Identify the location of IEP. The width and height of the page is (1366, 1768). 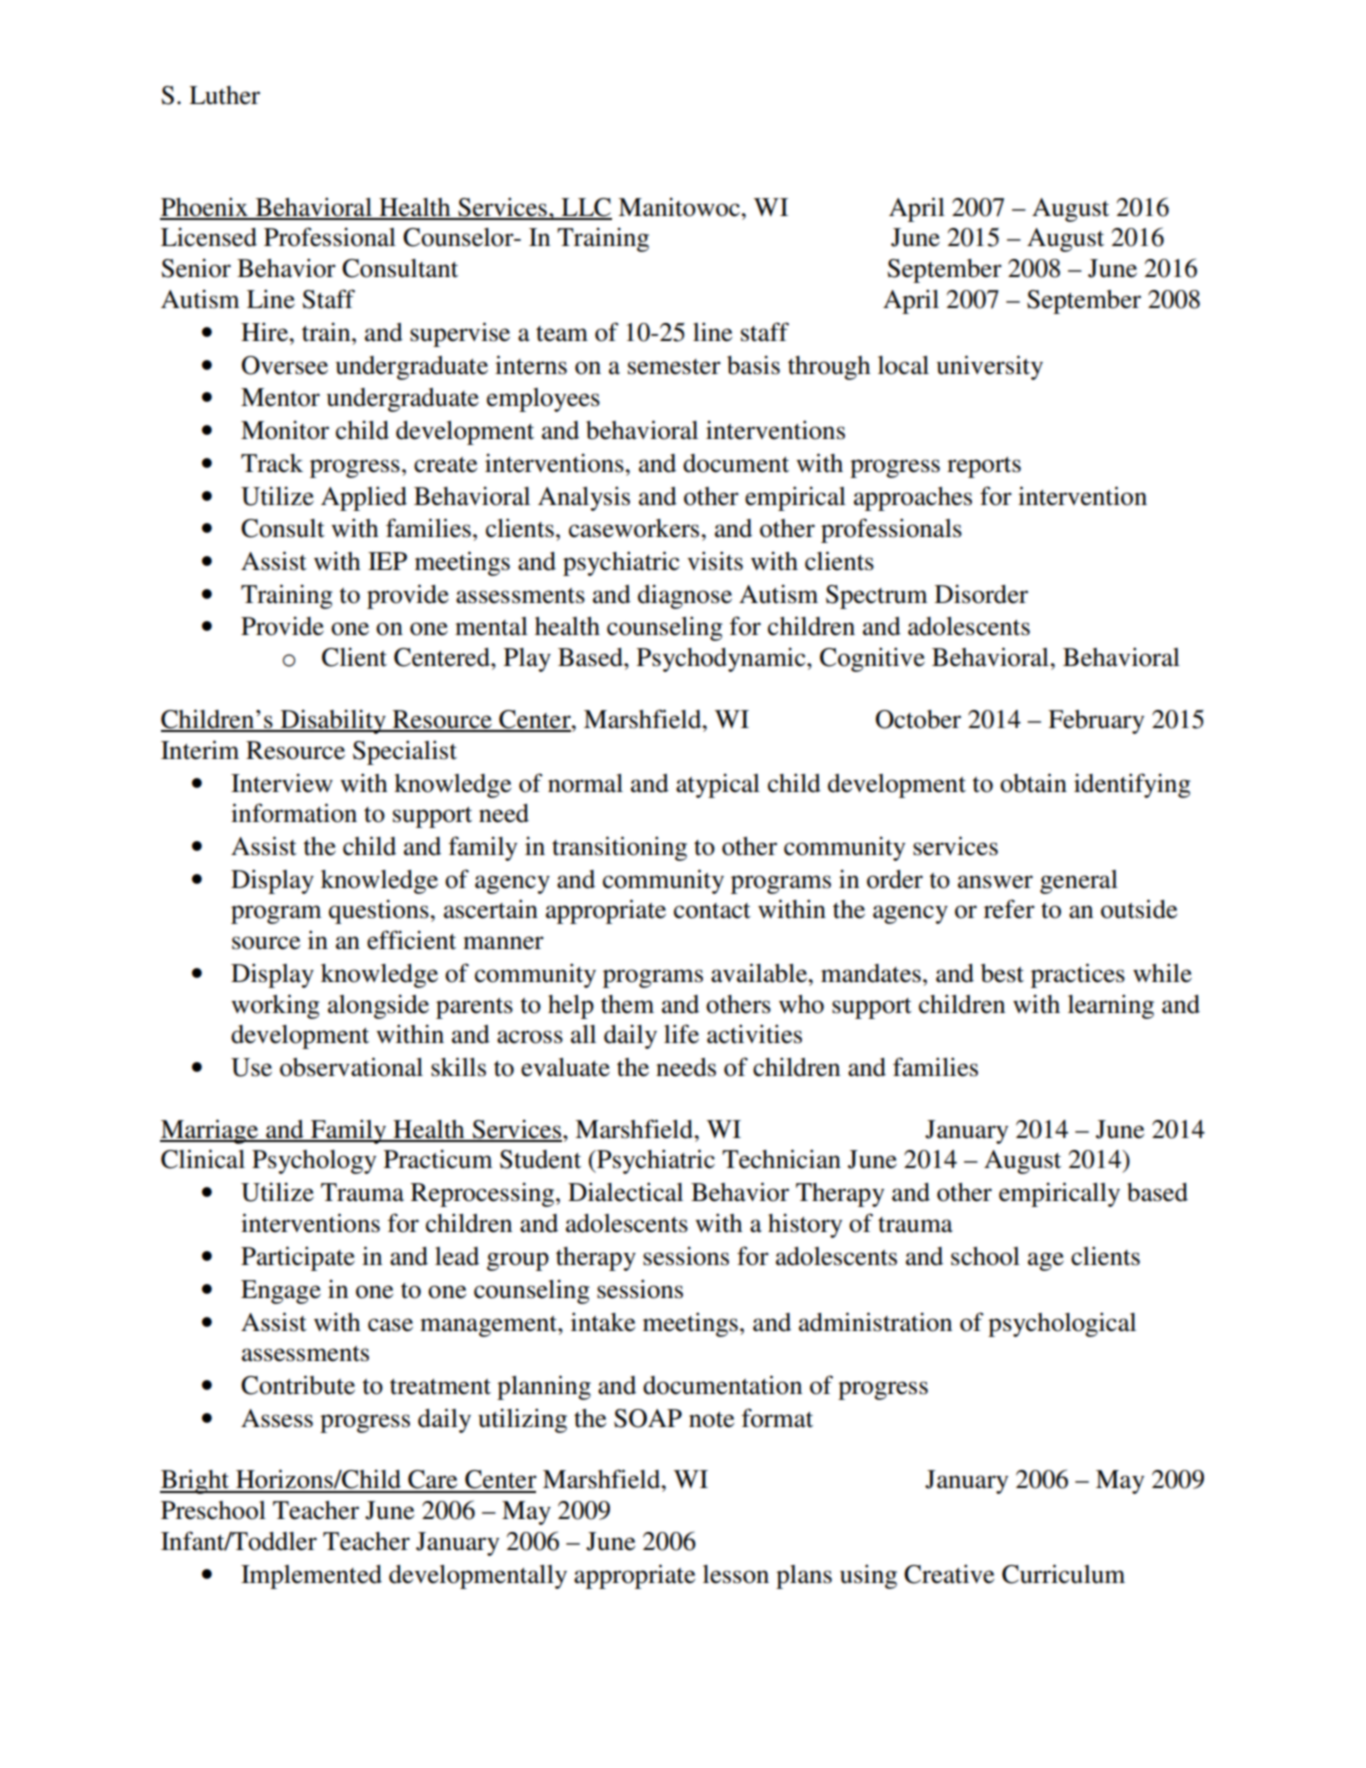
(387, 561).
